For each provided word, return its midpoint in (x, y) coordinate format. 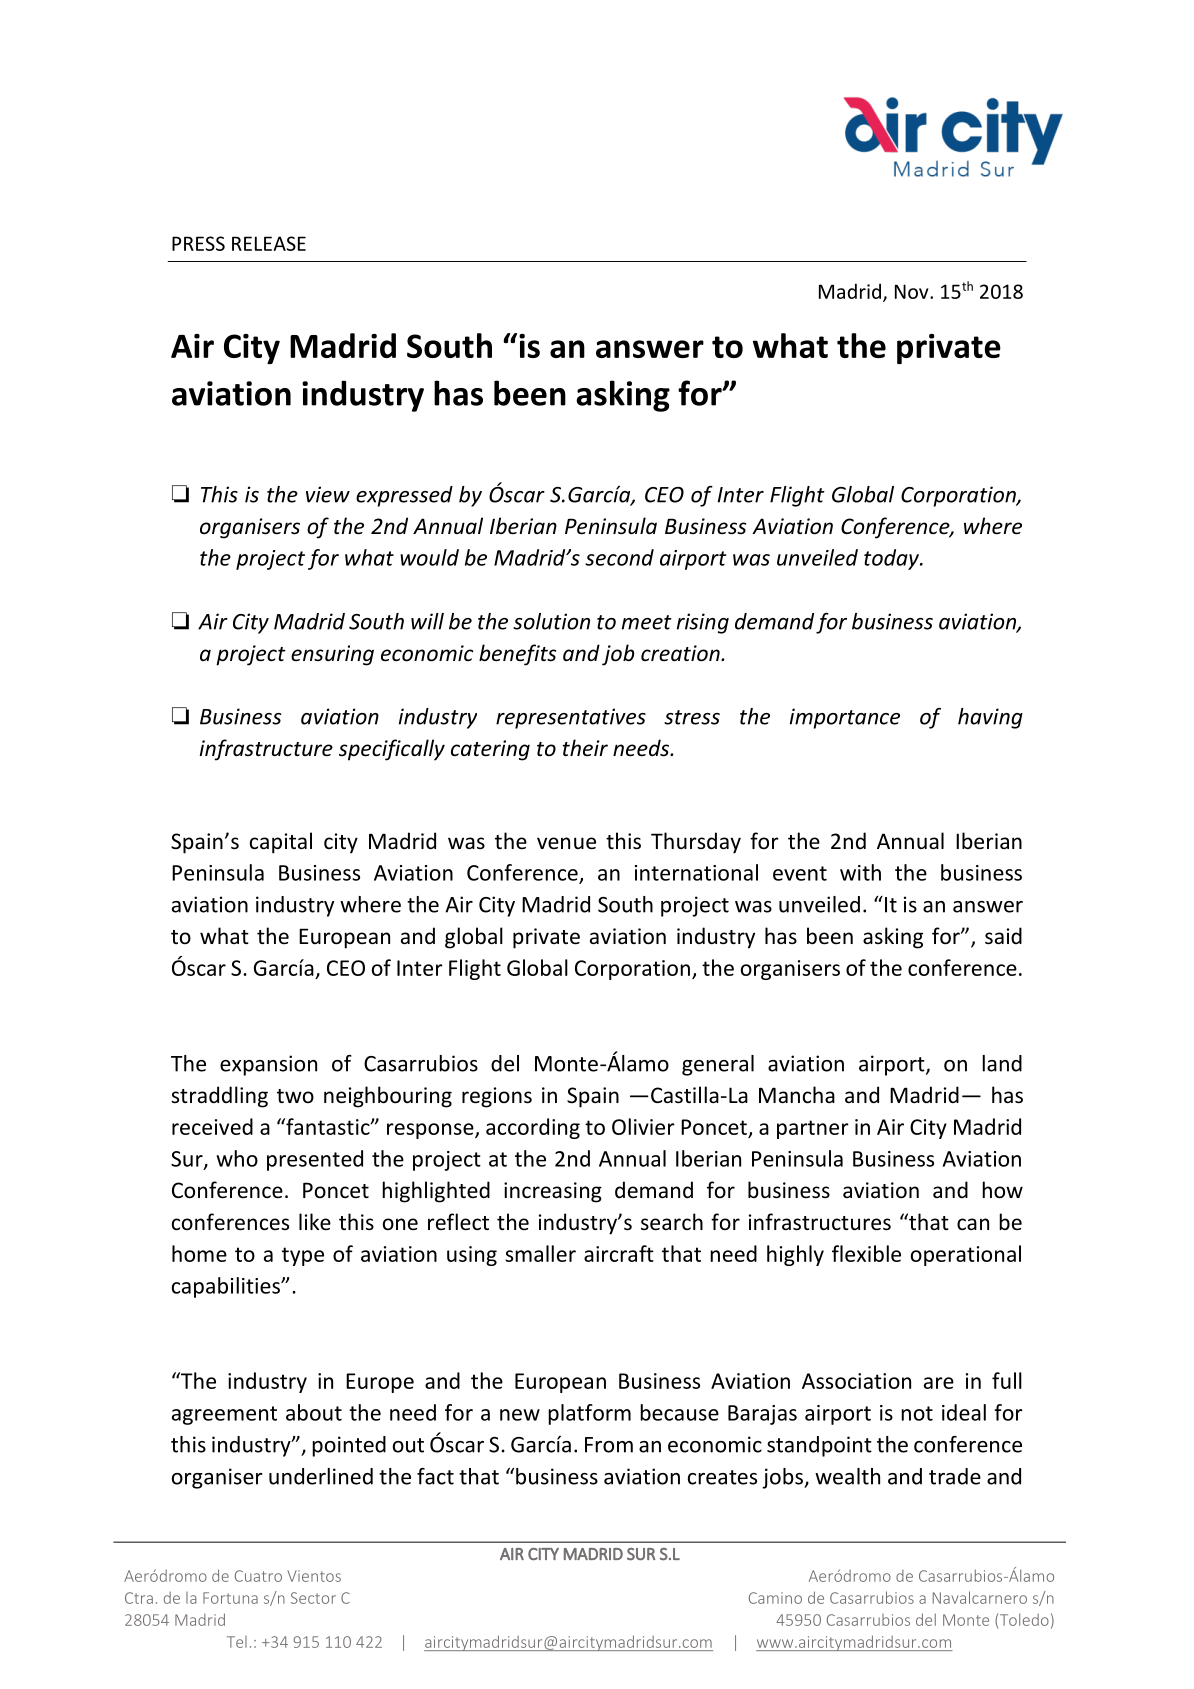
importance (845, 718)
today (892, 559)
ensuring (332, 655)
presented (315, 1160)
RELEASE (269, 243)
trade (955, 1476)
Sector (313, 1598)
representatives (571, 718)
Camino (775, 1598)
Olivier (643, 1126)
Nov (913, 291)
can (973, 1224)
